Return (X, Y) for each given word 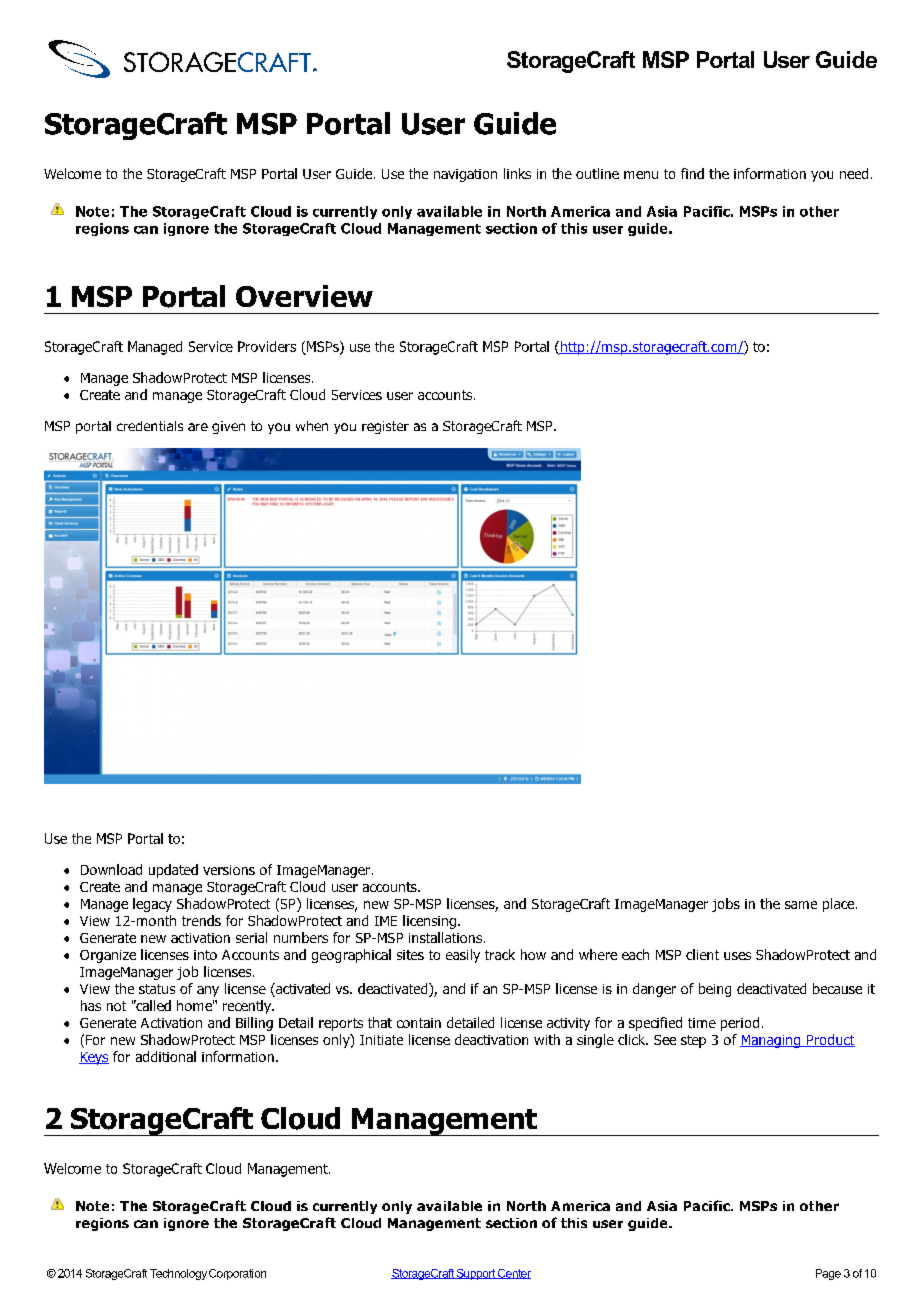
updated (173, 871)
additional (166, 1056)
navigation (465, 175)
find (692, 173)
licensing (429, 922)
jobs (726, 905)
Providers (267, 346)
